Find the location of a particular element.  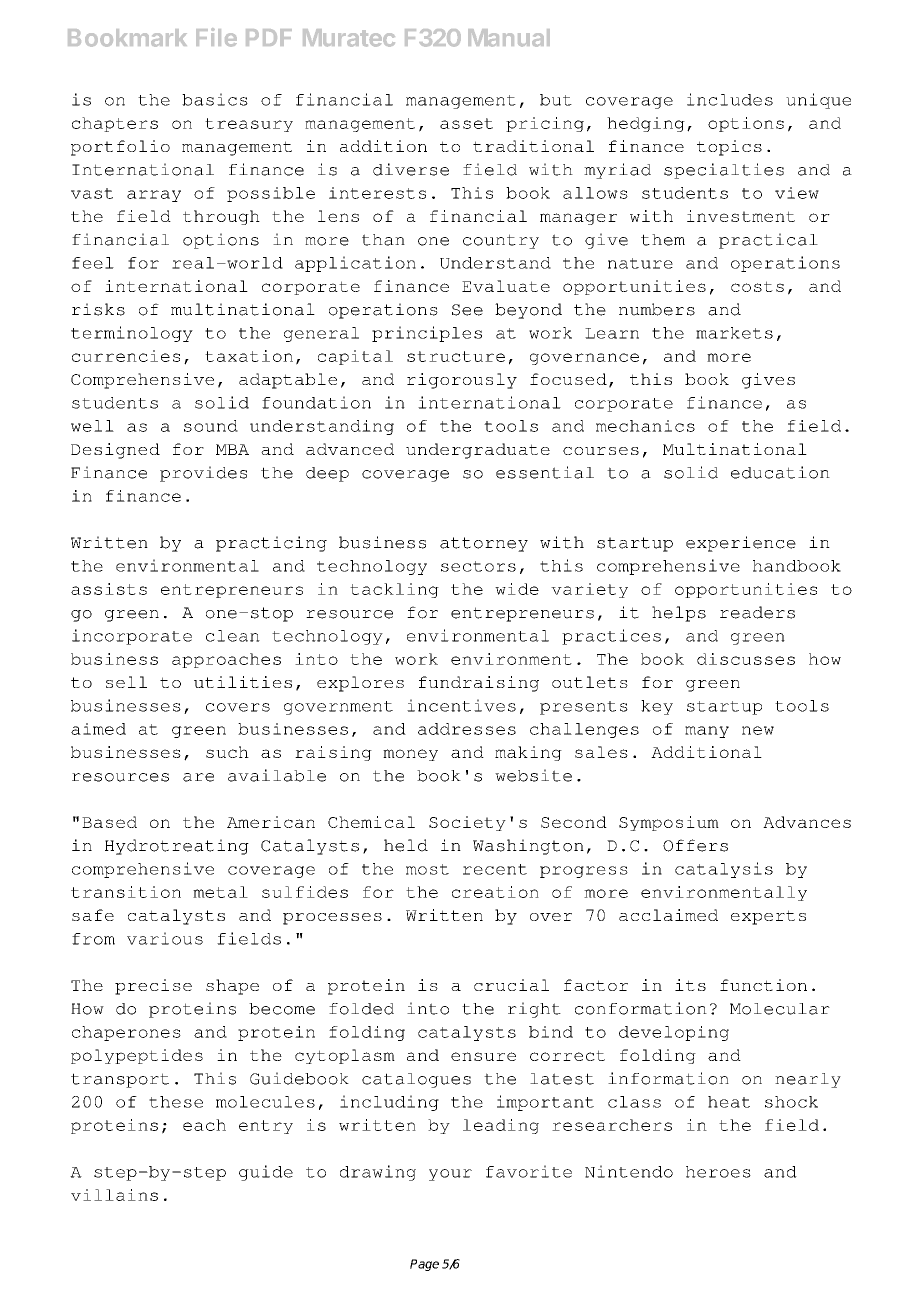

catalysis is located at coordinates (724, 870).
